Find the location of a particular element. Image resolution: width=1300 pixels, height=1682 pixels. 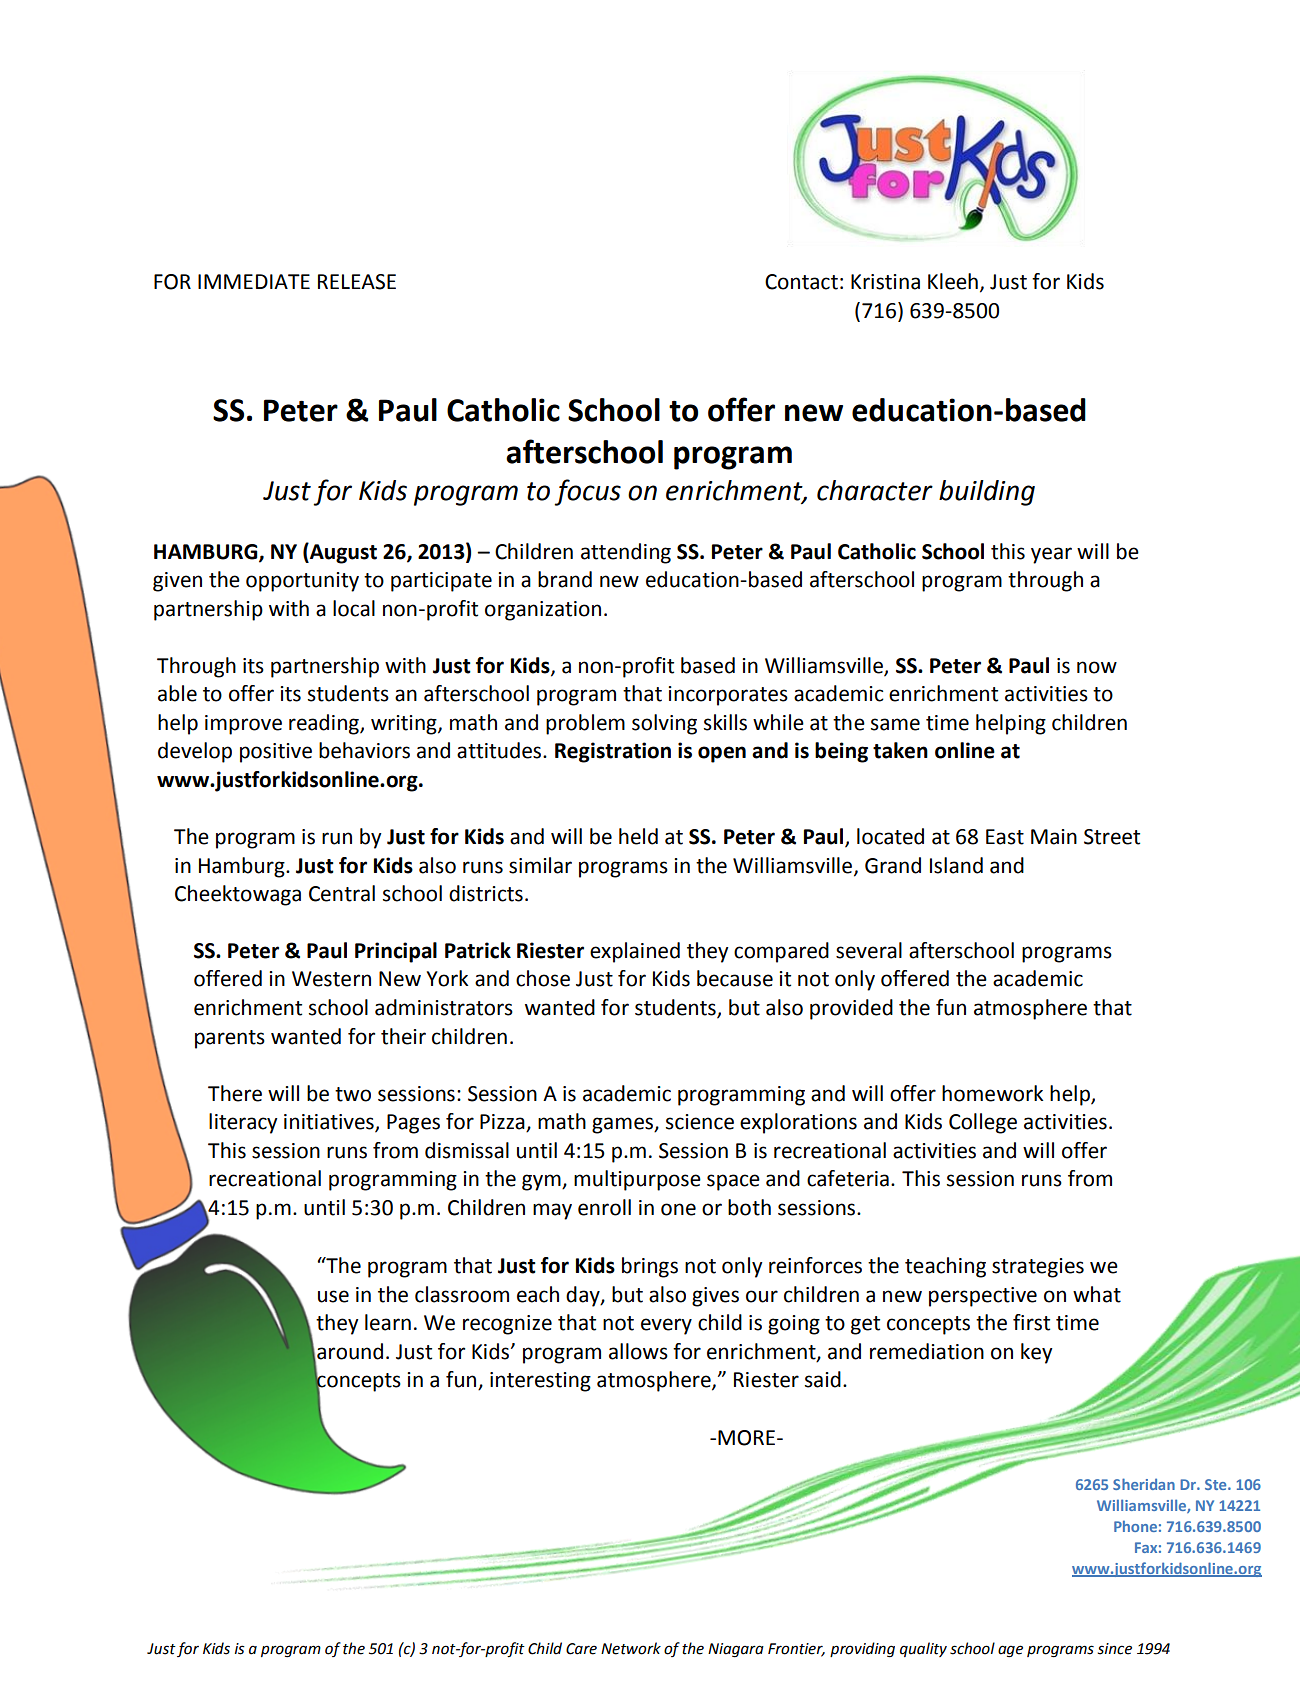

Contact is located at coordinates (801, 282).
